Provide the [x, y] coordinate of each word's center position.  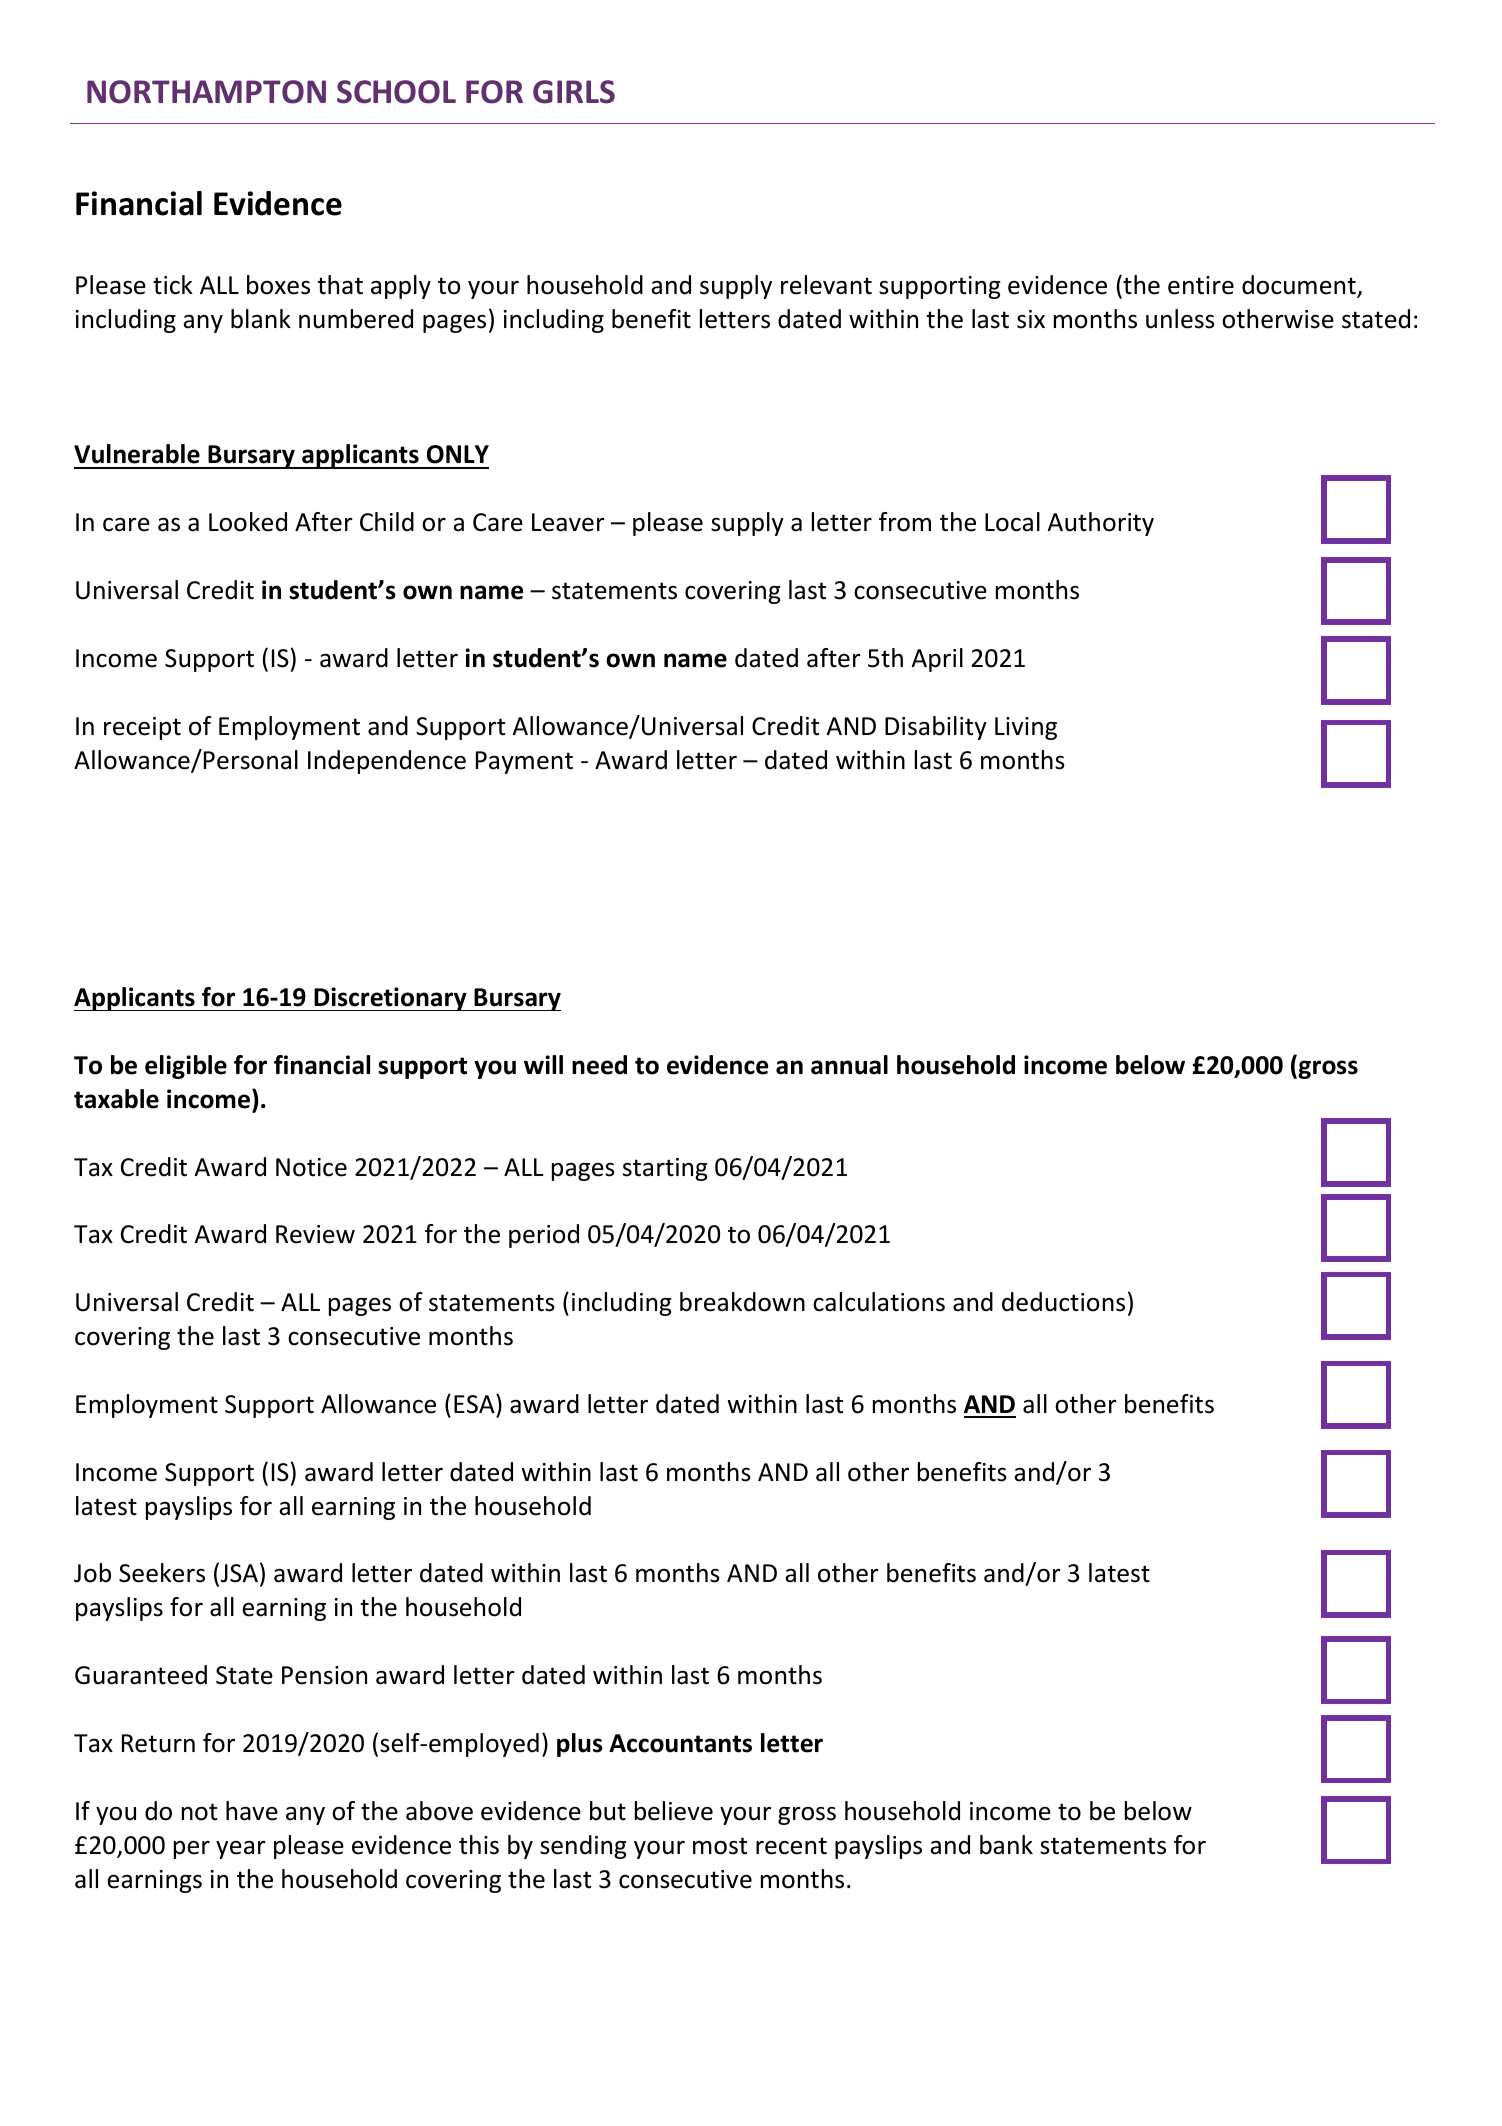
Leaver [568, 522]
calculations [879, 1302]
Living [1026, 728]
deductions [1063, 1302]
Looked [248, 522]
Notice [311, 1167]
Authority [1101, 524]
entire [1201, 285]
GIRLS [574, 92]
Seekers [162, 1573]
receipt [142, 728]
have [252, 1811]
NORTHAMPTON [206, 92]
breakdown [742, 1302]
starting [665, 1169]
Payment [524, 762]
